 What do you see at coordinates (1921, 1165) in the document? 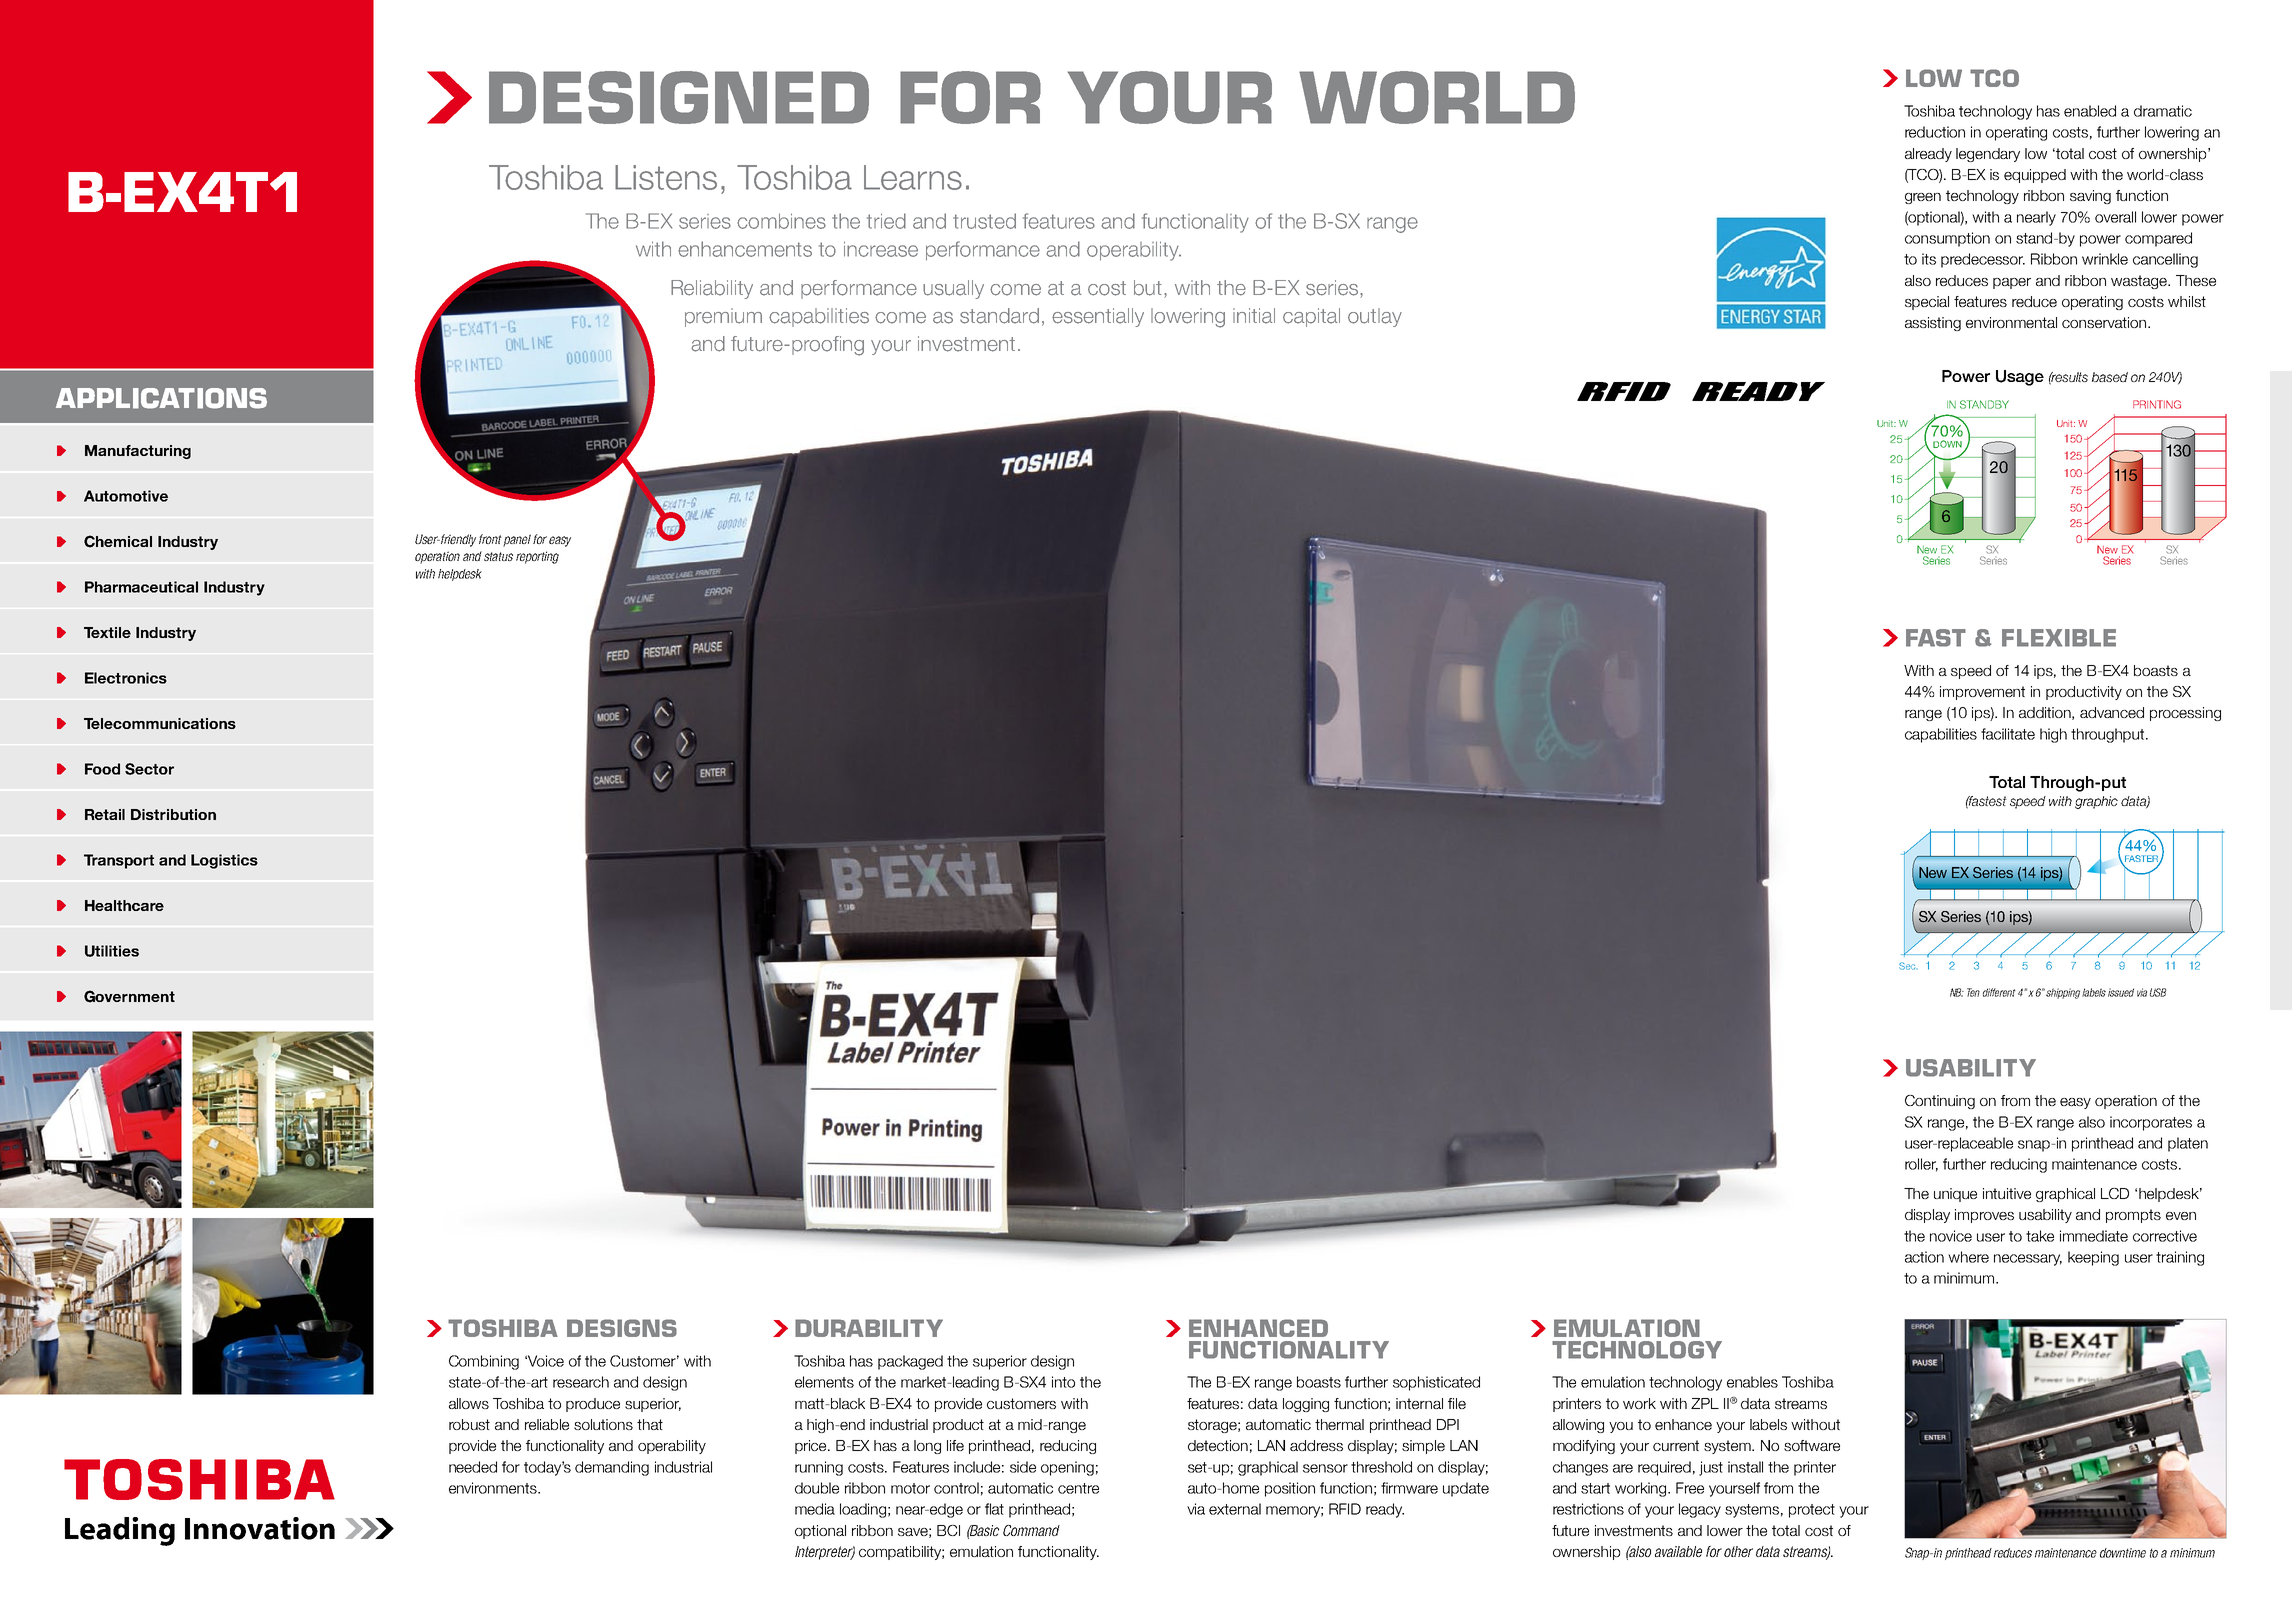
I see `roller` at bounding box center [1921, 1165].
